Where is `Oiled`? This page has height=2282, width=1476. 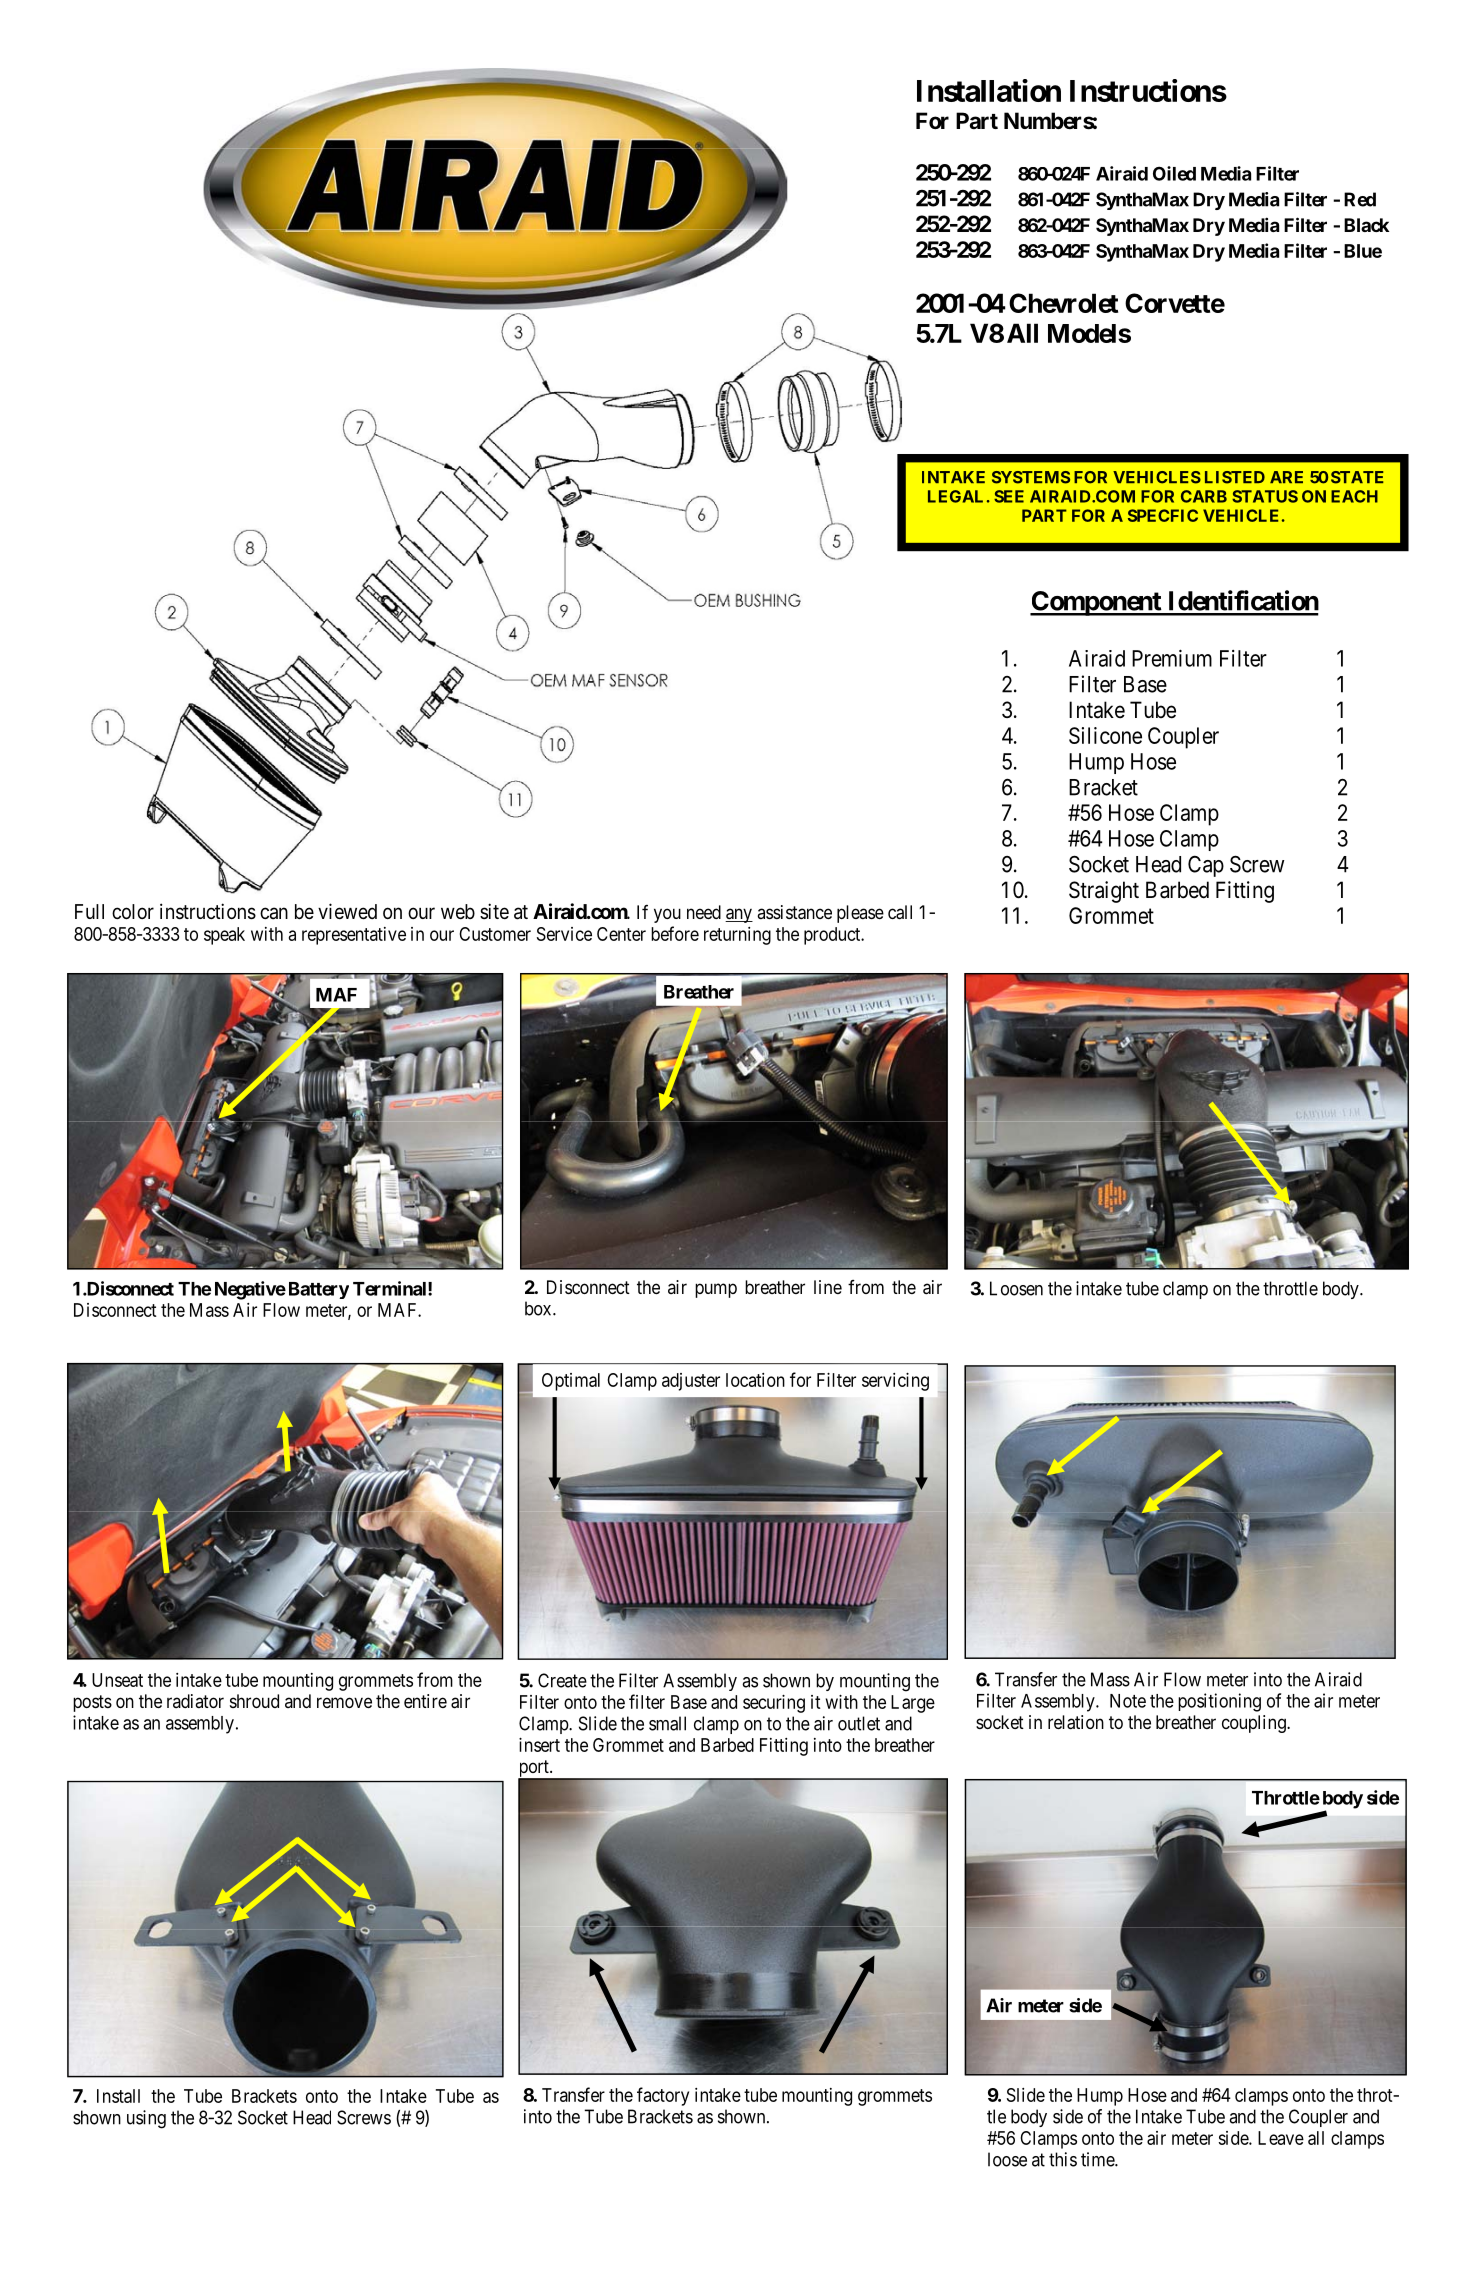 Oiled is located at coordinates (1174, 173).
